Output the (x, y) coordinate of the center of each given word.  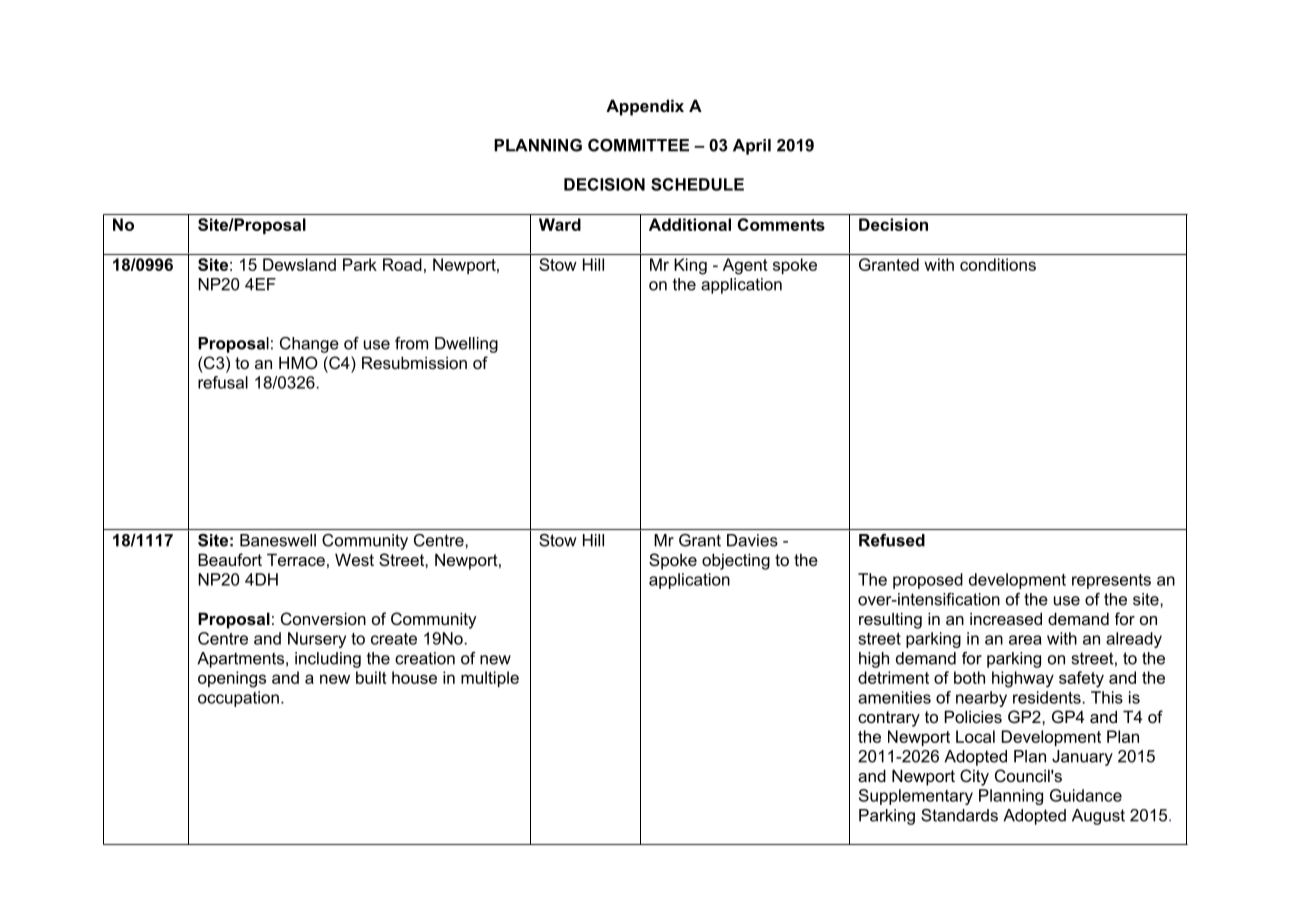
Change (309, 345)
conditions (998, 264)
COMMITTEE (638, 145)
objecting (736, 561)
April (752, 147)
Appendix (645, 107)
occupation (238, 699)
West (354, 559)
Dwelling (466, 345)
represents (1111, 581)
